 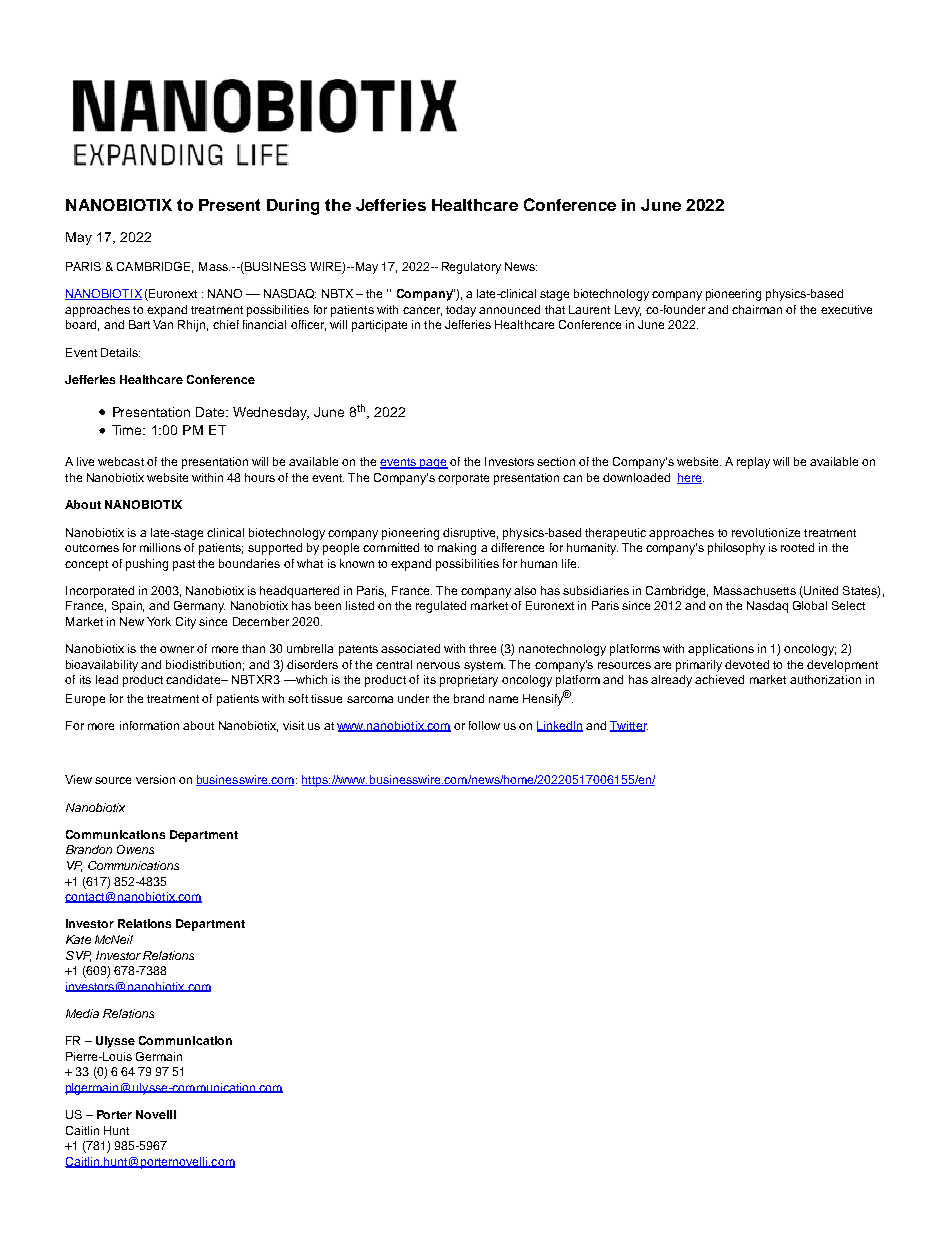 I want to click on today, so click(x=461, y=311).
